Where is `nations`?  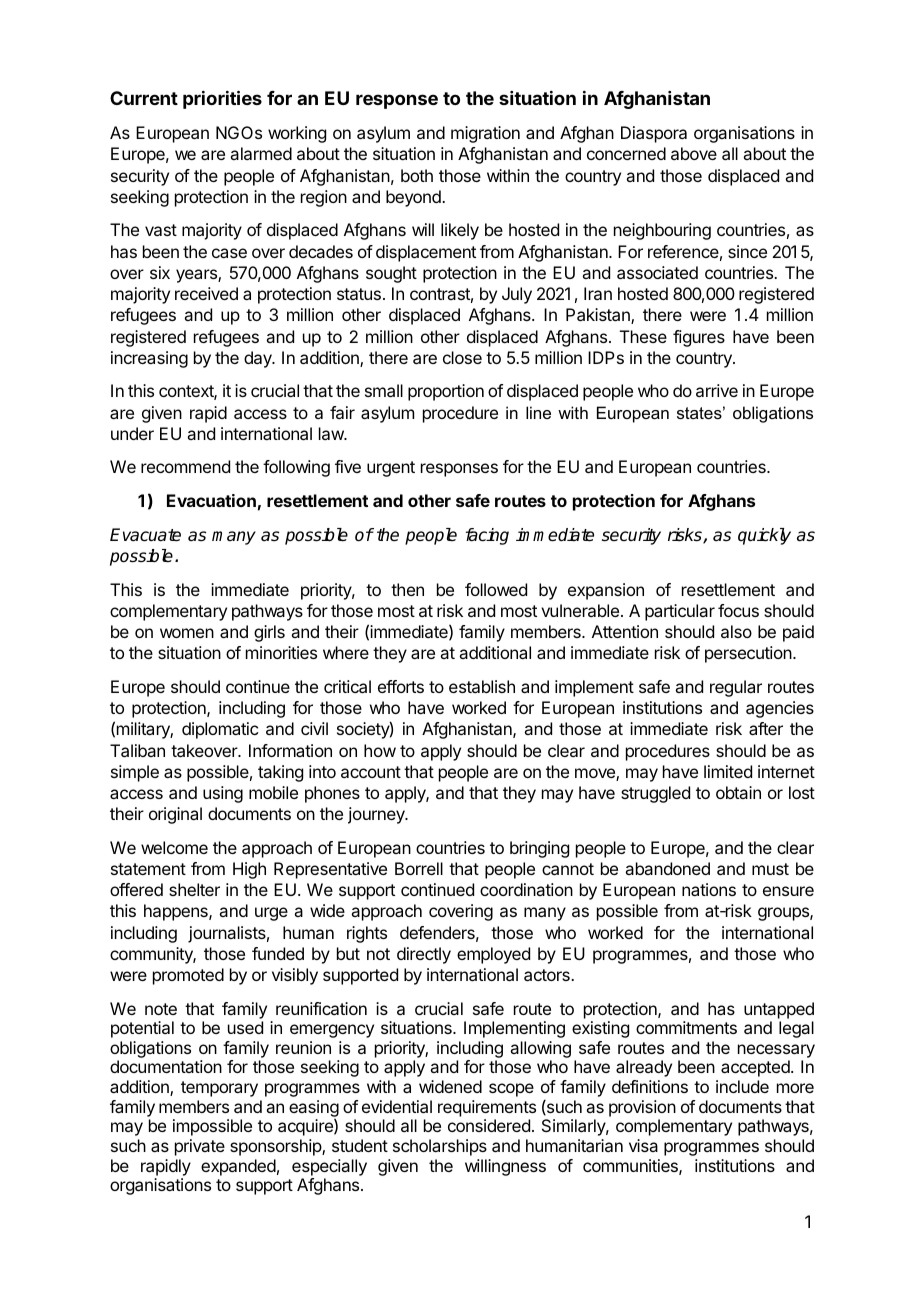
nations is located at coordinates (709, 889).
